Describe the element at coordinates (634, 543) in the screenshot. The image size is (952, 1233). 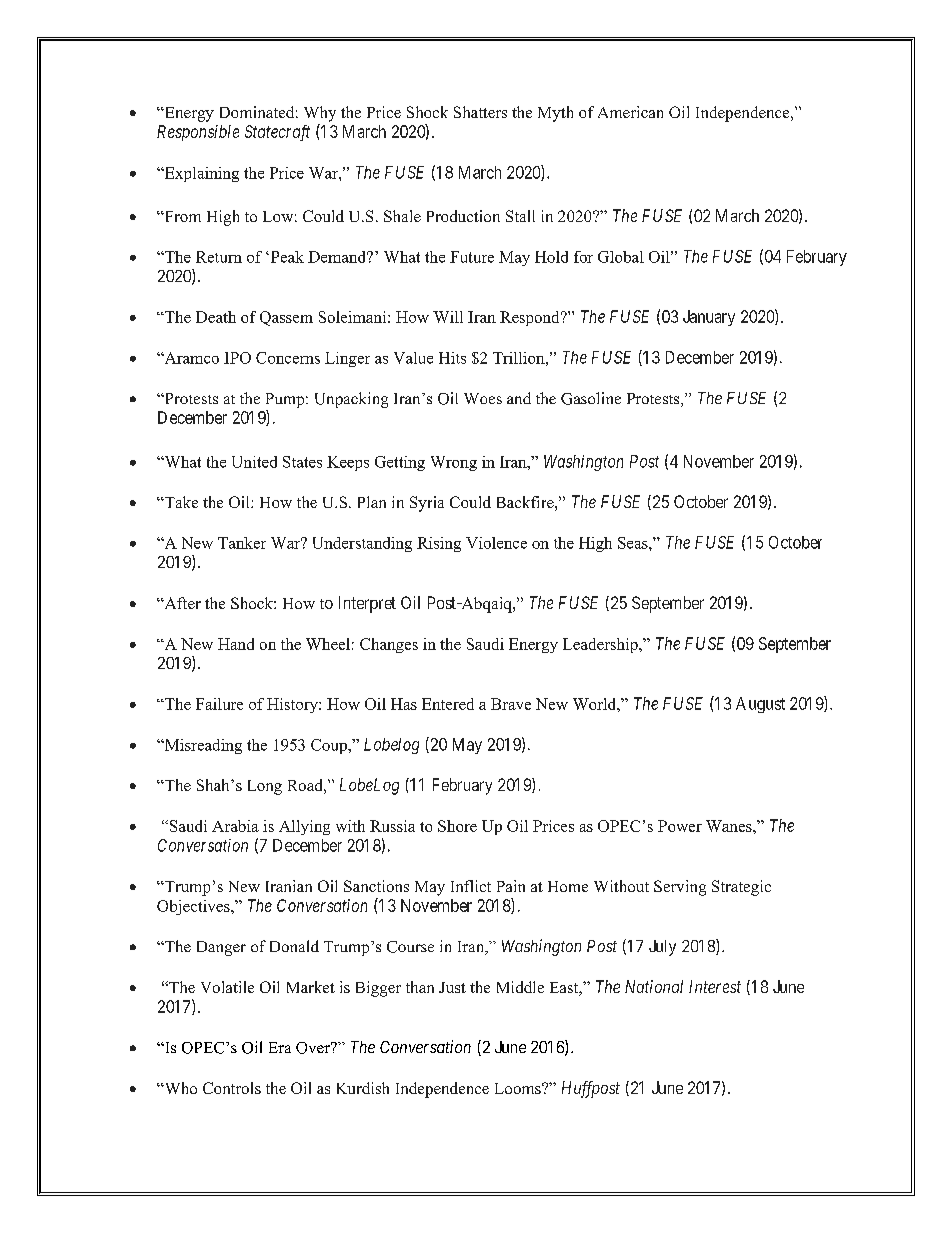
I see `Seas` at that location.
